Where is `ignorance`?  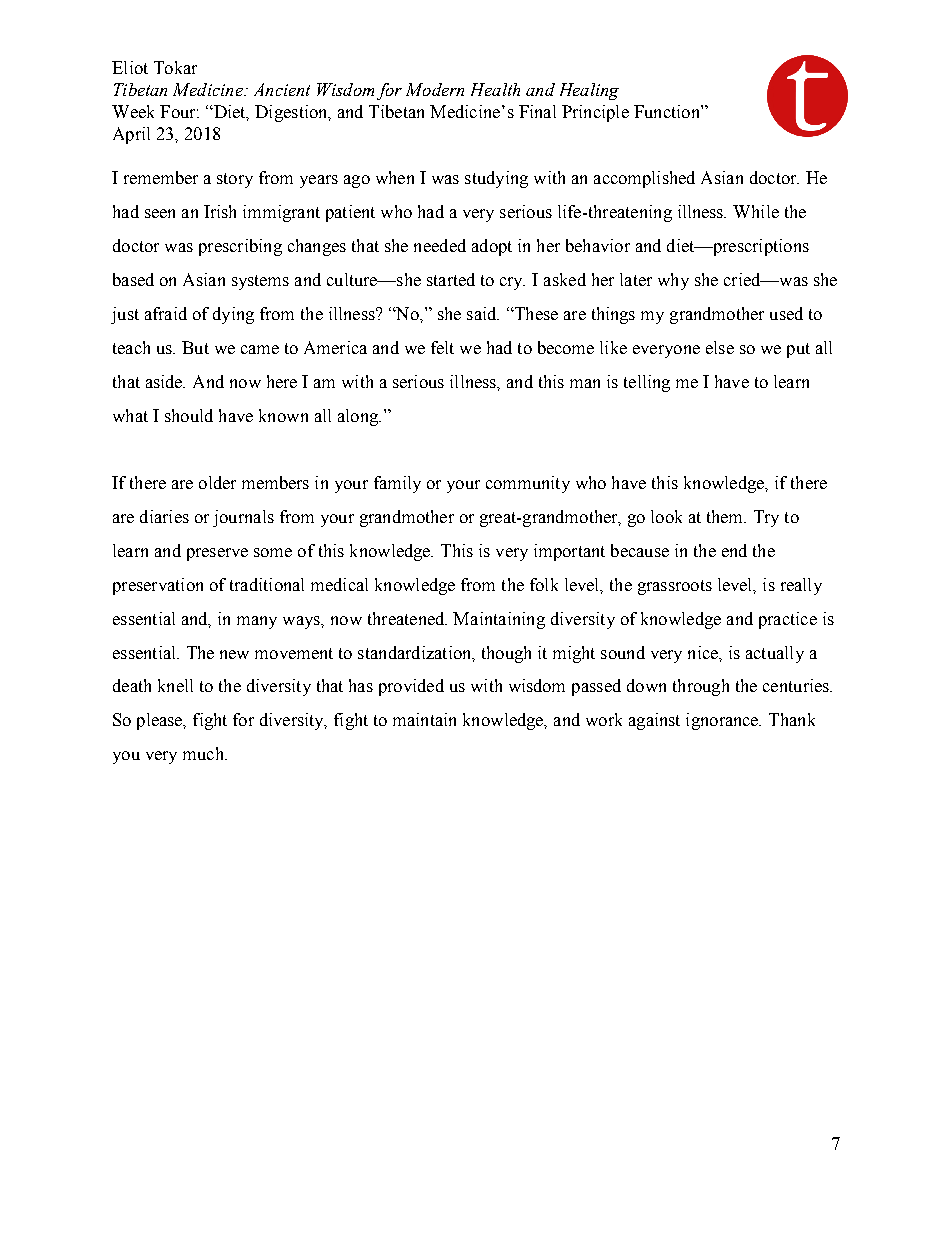
ignorance is located at coordinates (723, 721).
